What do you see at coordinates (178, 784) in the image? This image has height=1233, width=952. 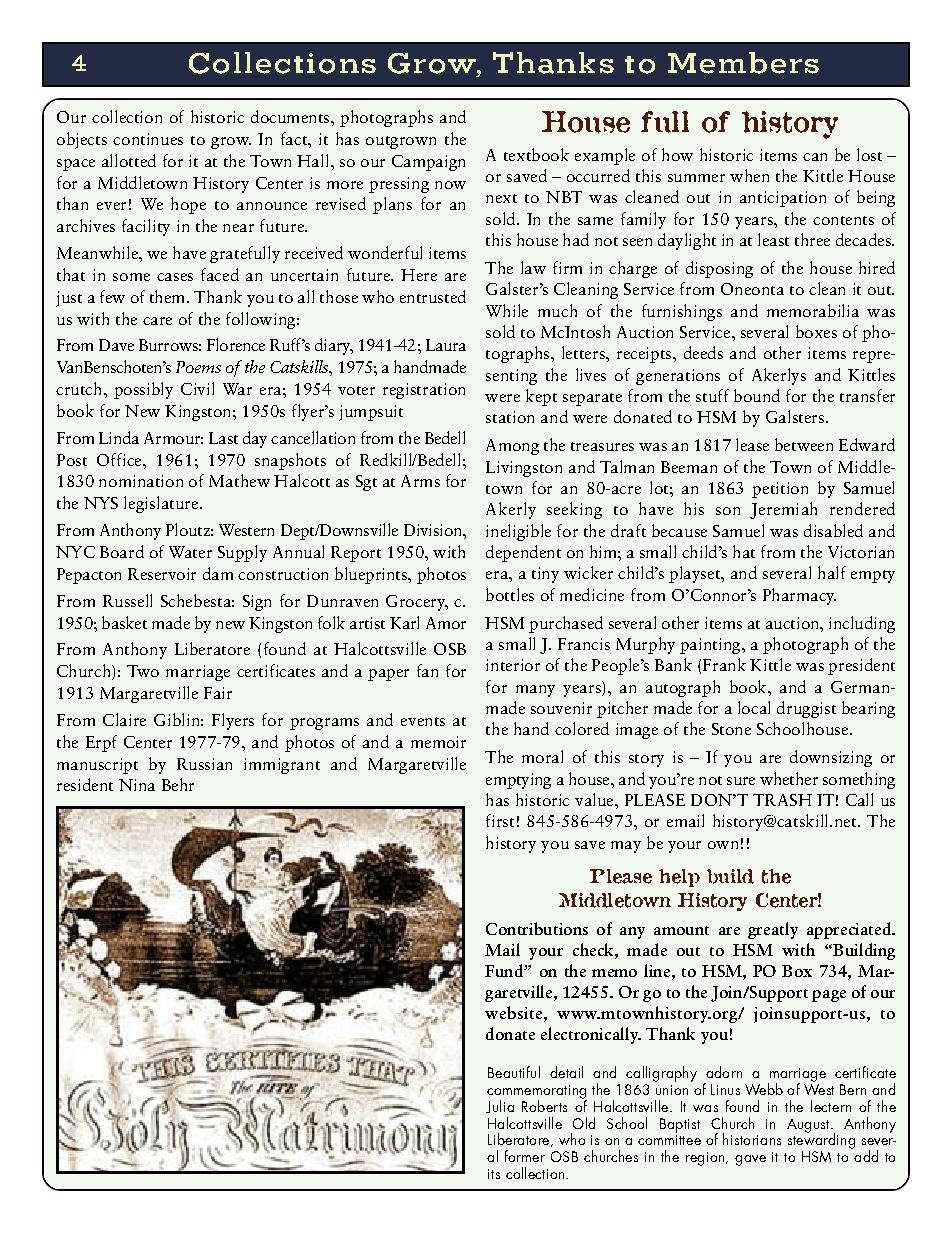 I see `Behr` at bounding box center [178, 784].
